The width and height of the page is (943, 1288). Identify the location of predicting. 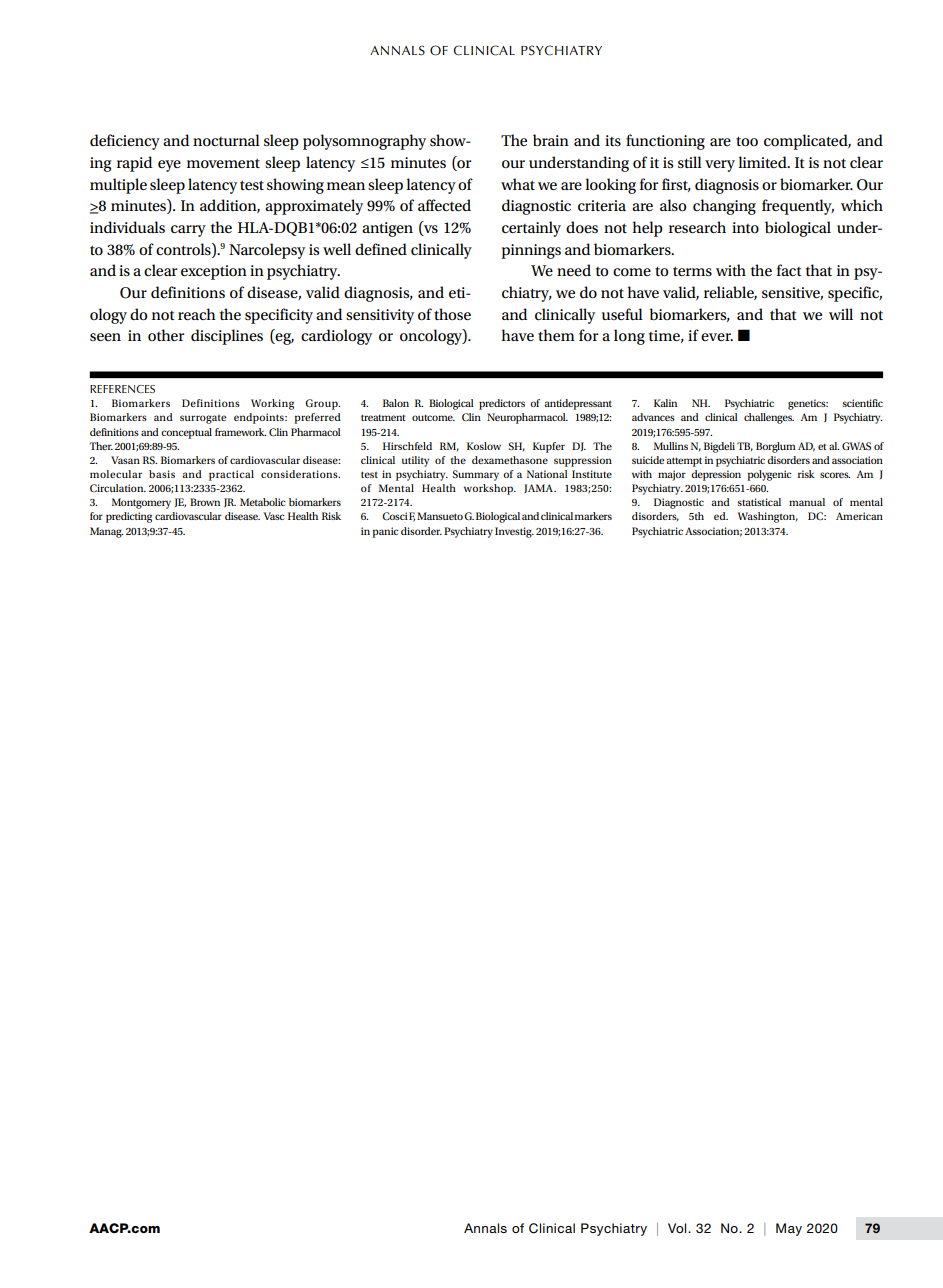
(129, 517).
